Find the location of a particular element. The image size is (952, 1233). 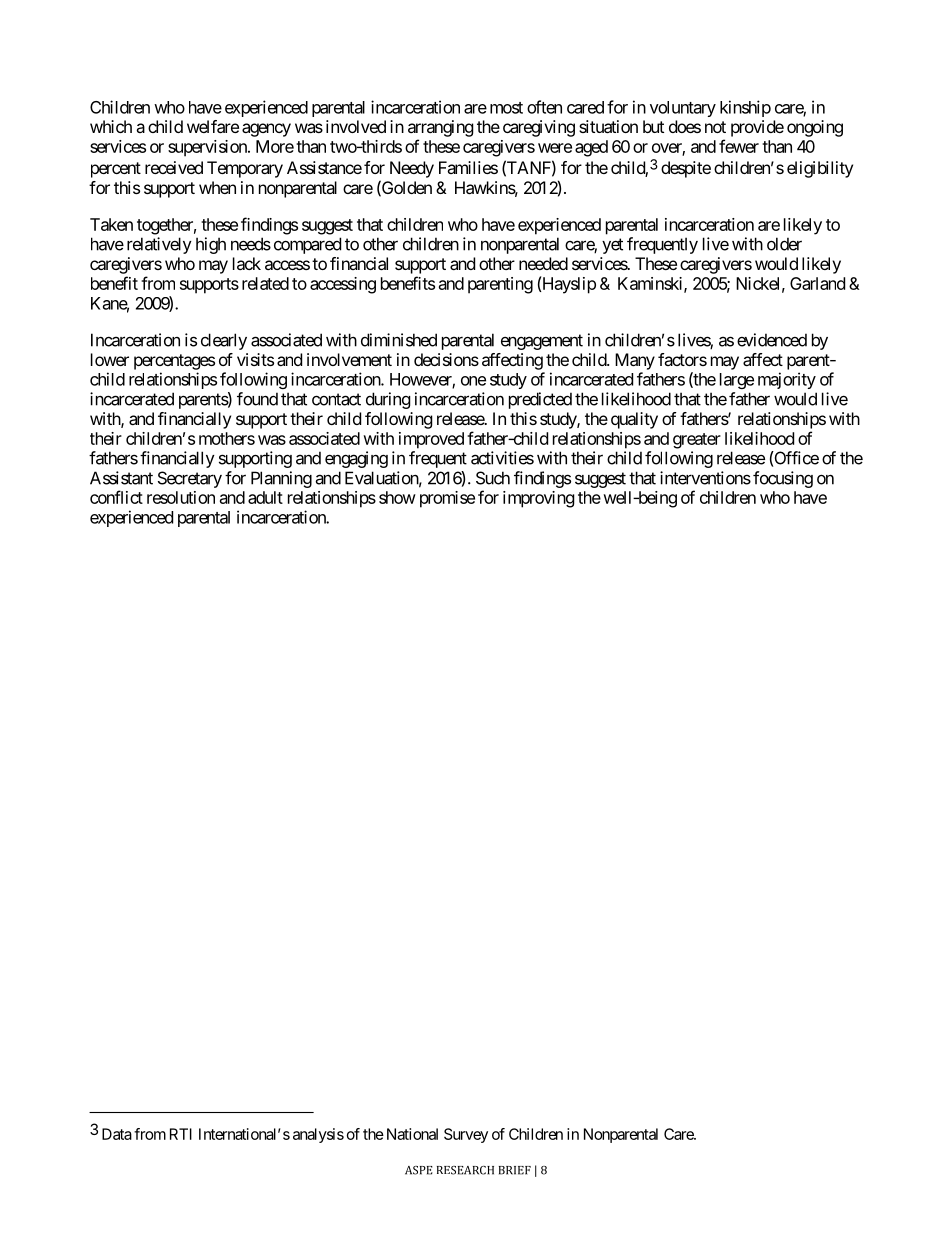

adult is located at coordinates (265, 497).
